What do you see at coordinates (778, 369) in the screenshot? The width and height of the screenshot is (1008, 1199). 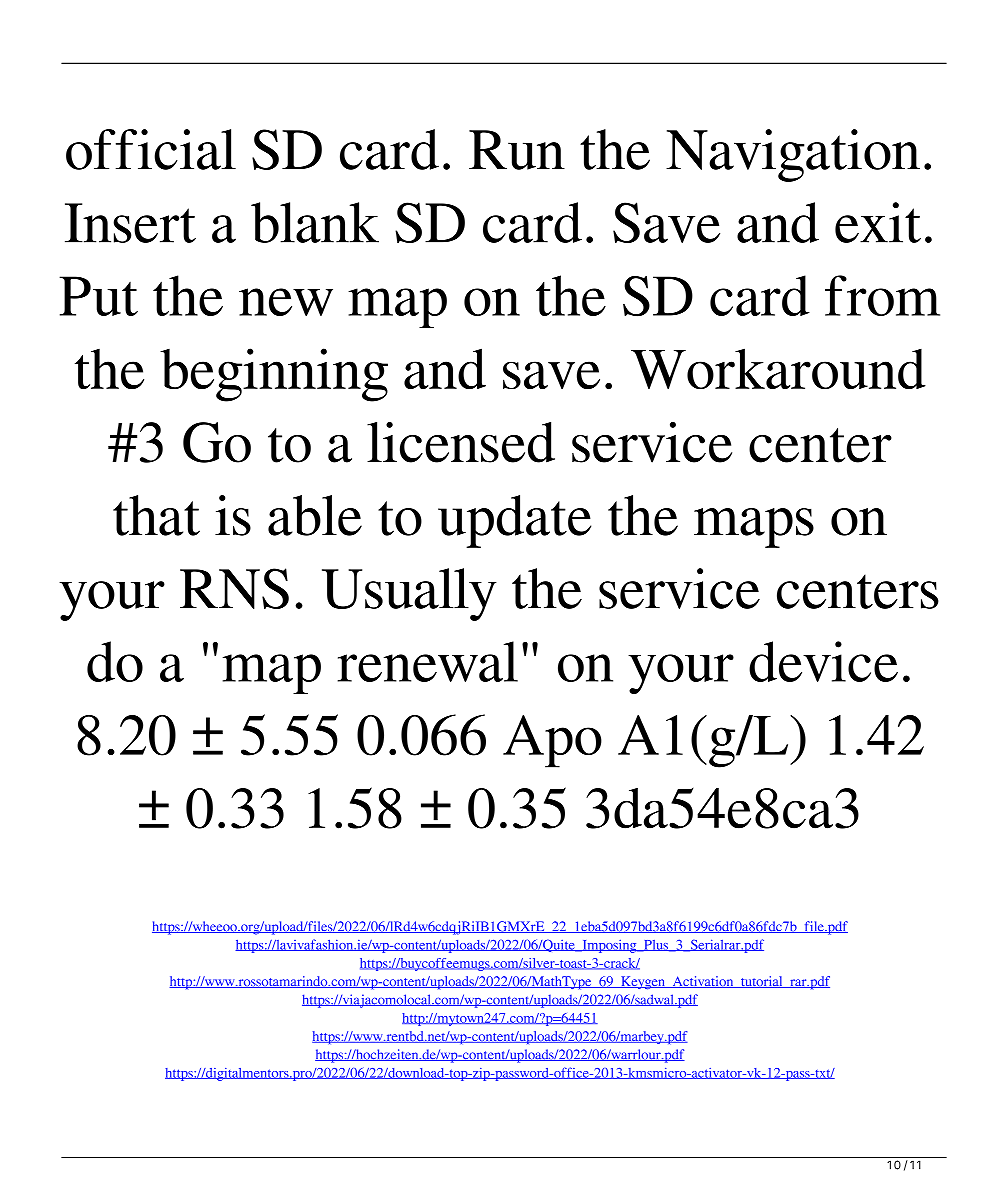 I see `Workaround` at bounding box center [778, 369].
